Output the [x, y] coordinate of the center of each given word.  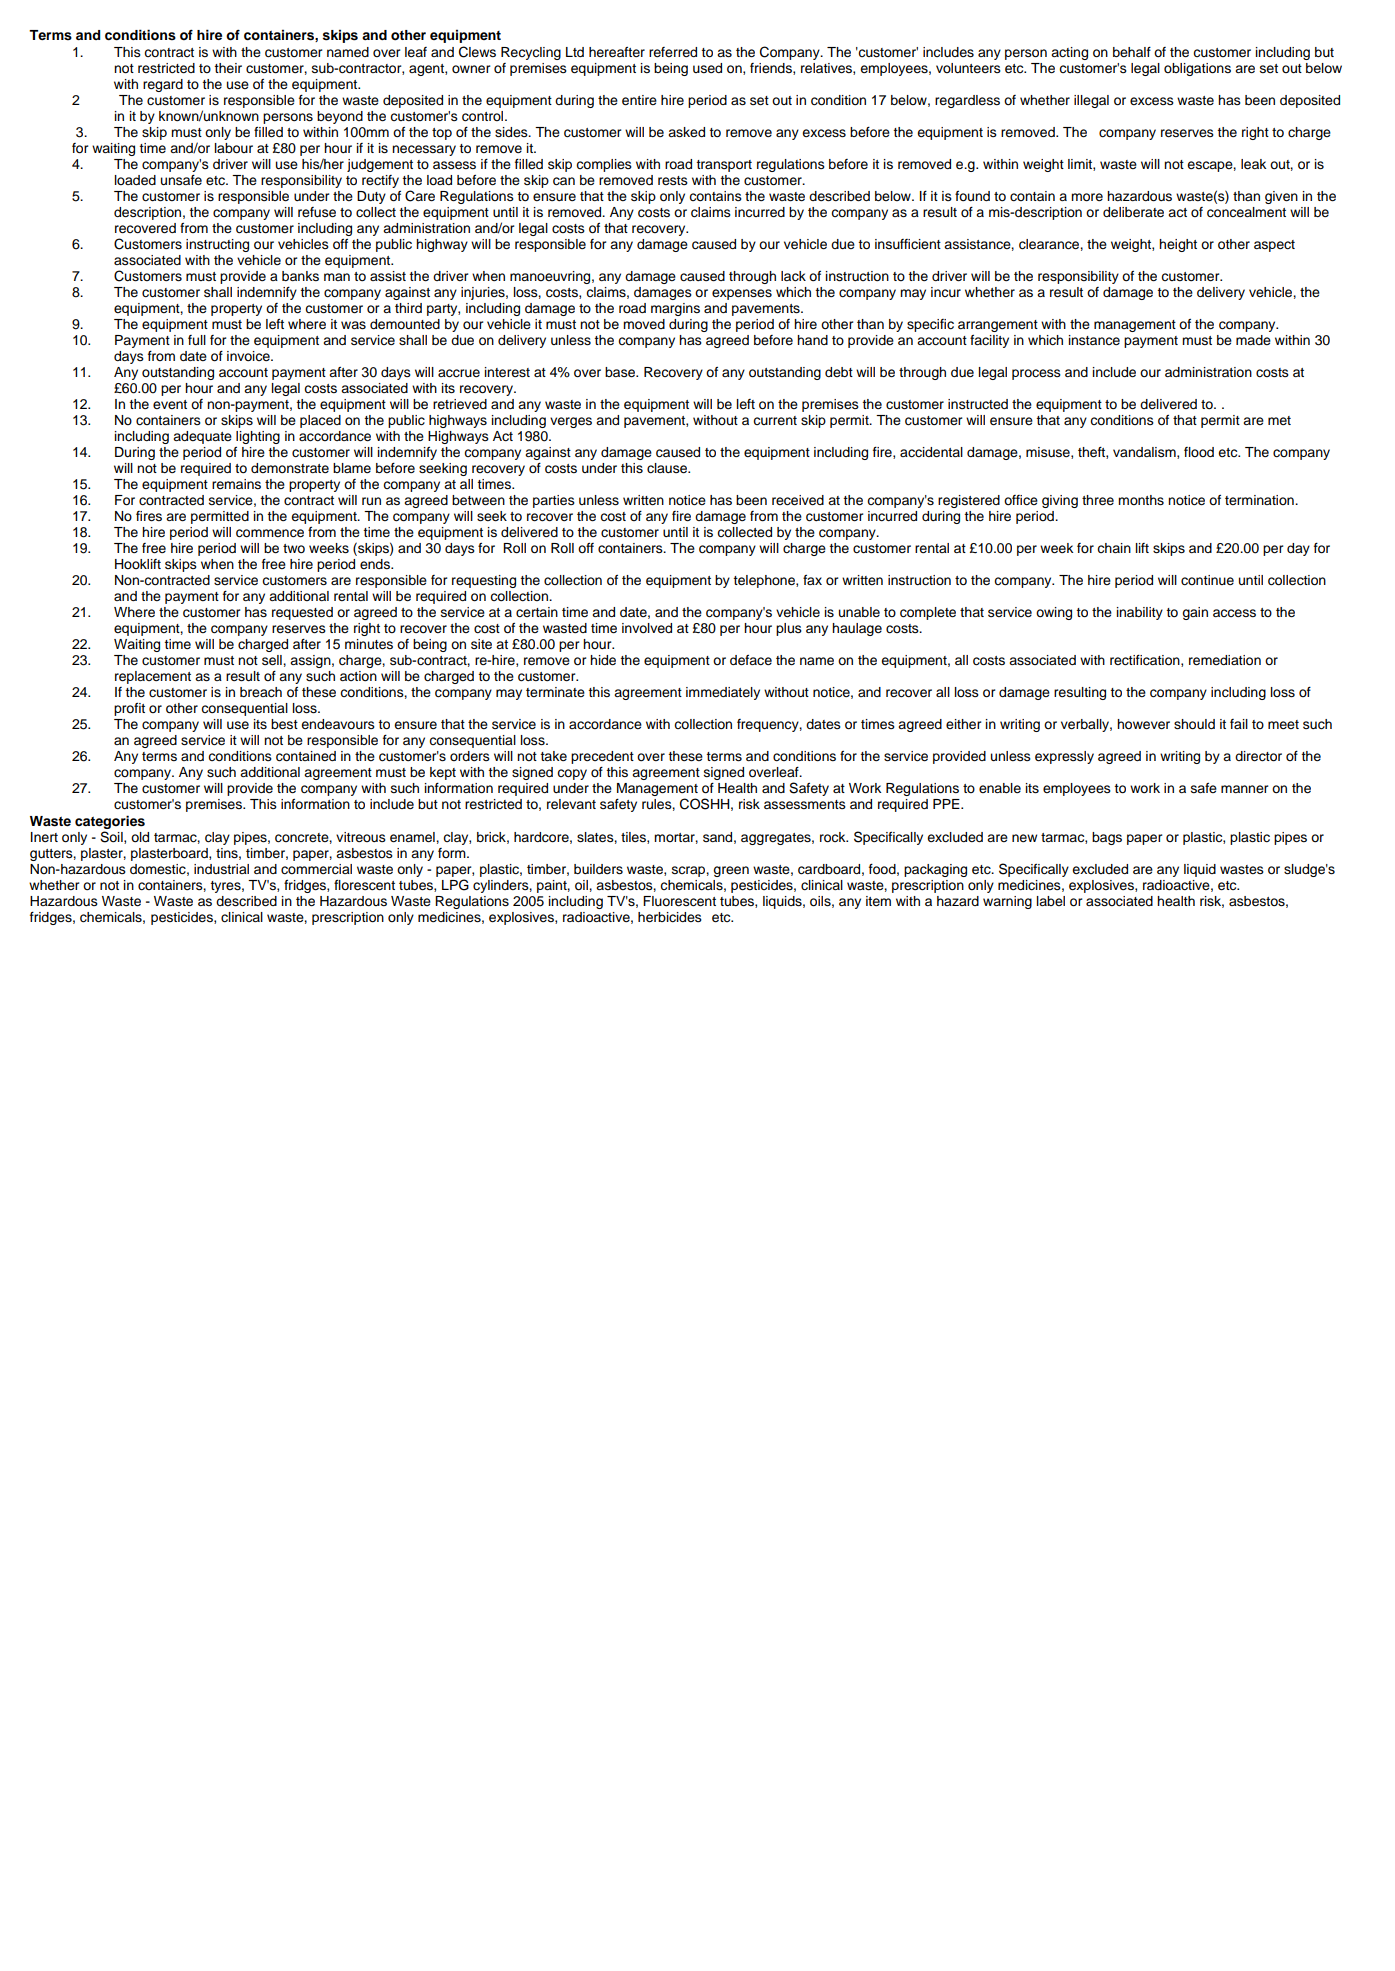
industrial [221, 869]
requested [302, 613]
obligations [1197, 69]
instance [1094, 340]
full [197, 340]
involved [647, 628]
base [621, 372]
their [228, 68]
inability [1140, 613]
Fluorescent [679, 901]
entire [639, 100]
